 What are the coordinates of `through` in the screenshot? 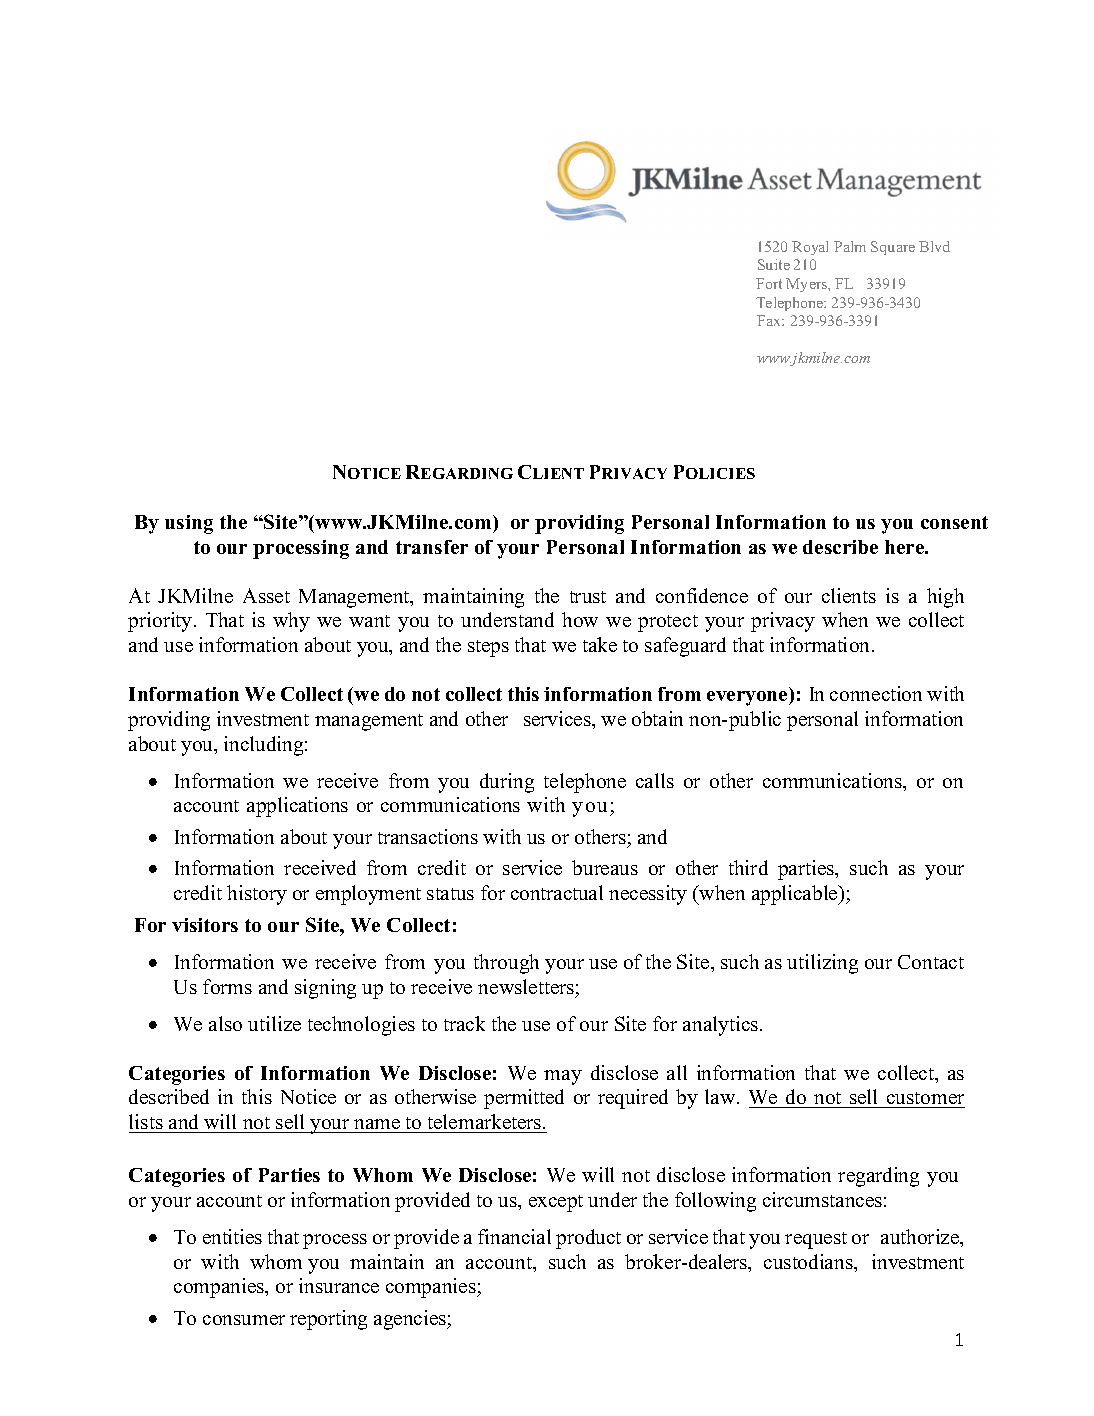 It's located at (506, 964).
